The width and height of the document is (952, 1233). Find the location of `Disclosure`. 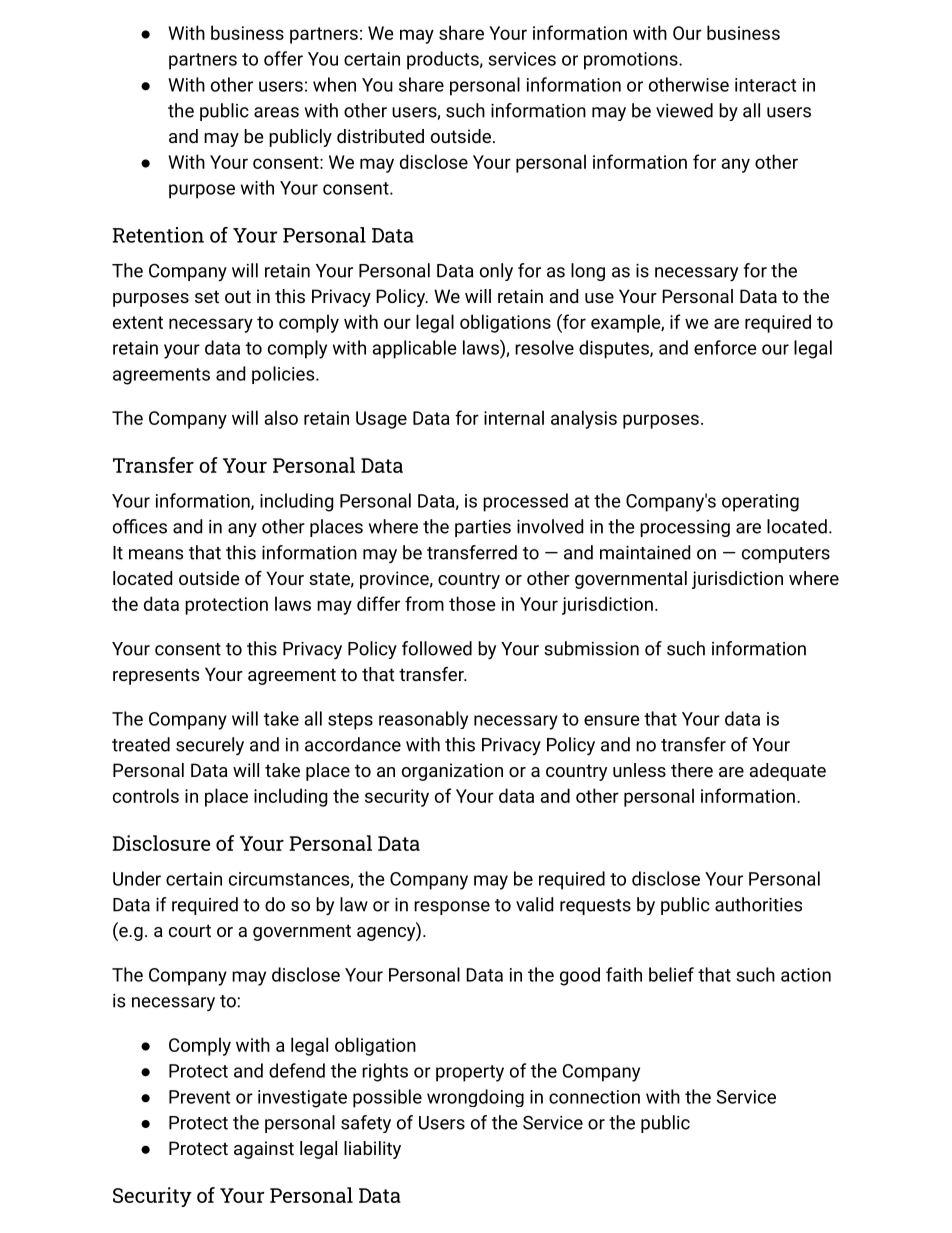

Disclosure is located at coordinates (161, 843).
